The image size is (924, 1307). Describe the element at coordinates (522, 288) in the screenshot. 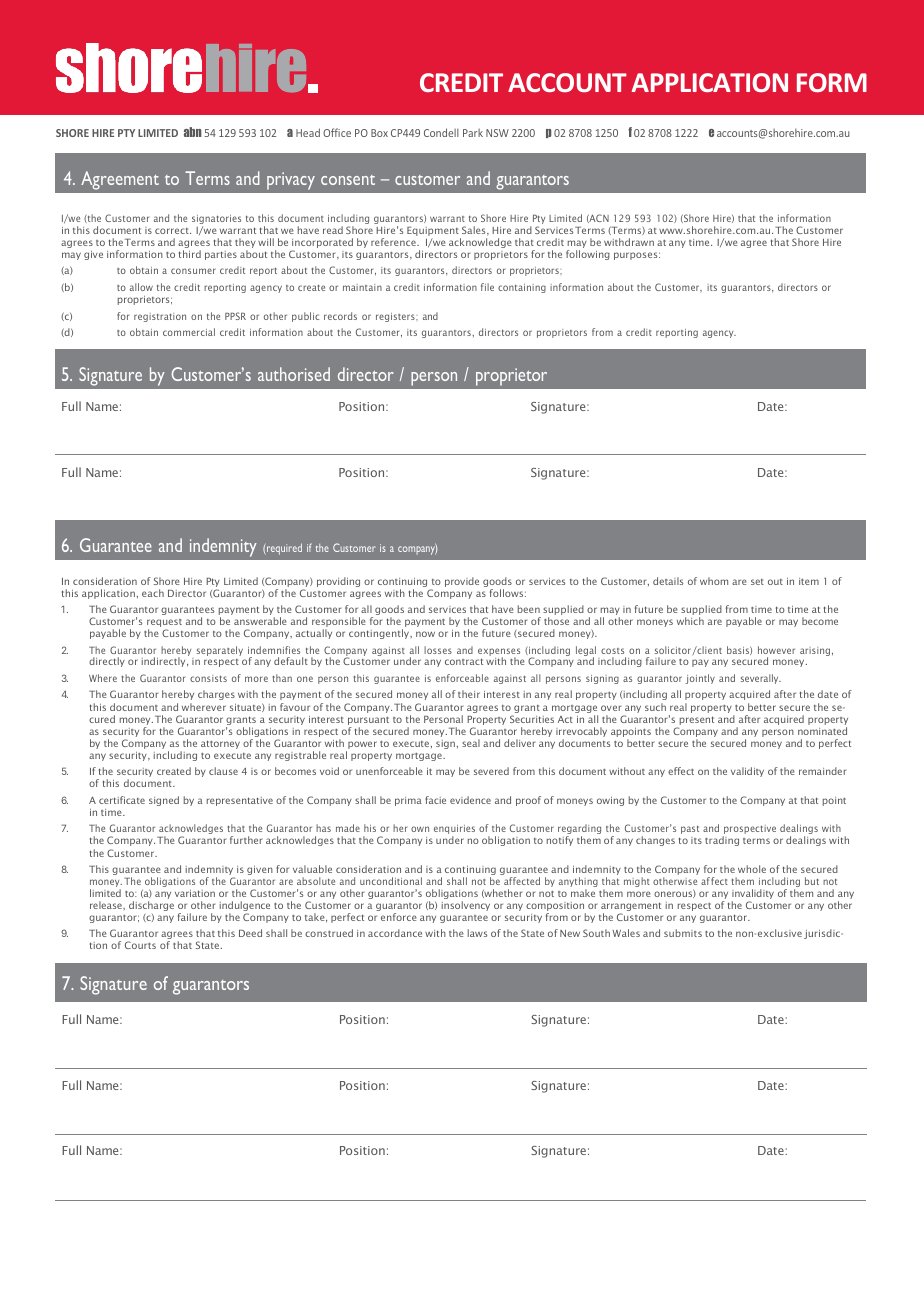

I see `containing` at that location.
